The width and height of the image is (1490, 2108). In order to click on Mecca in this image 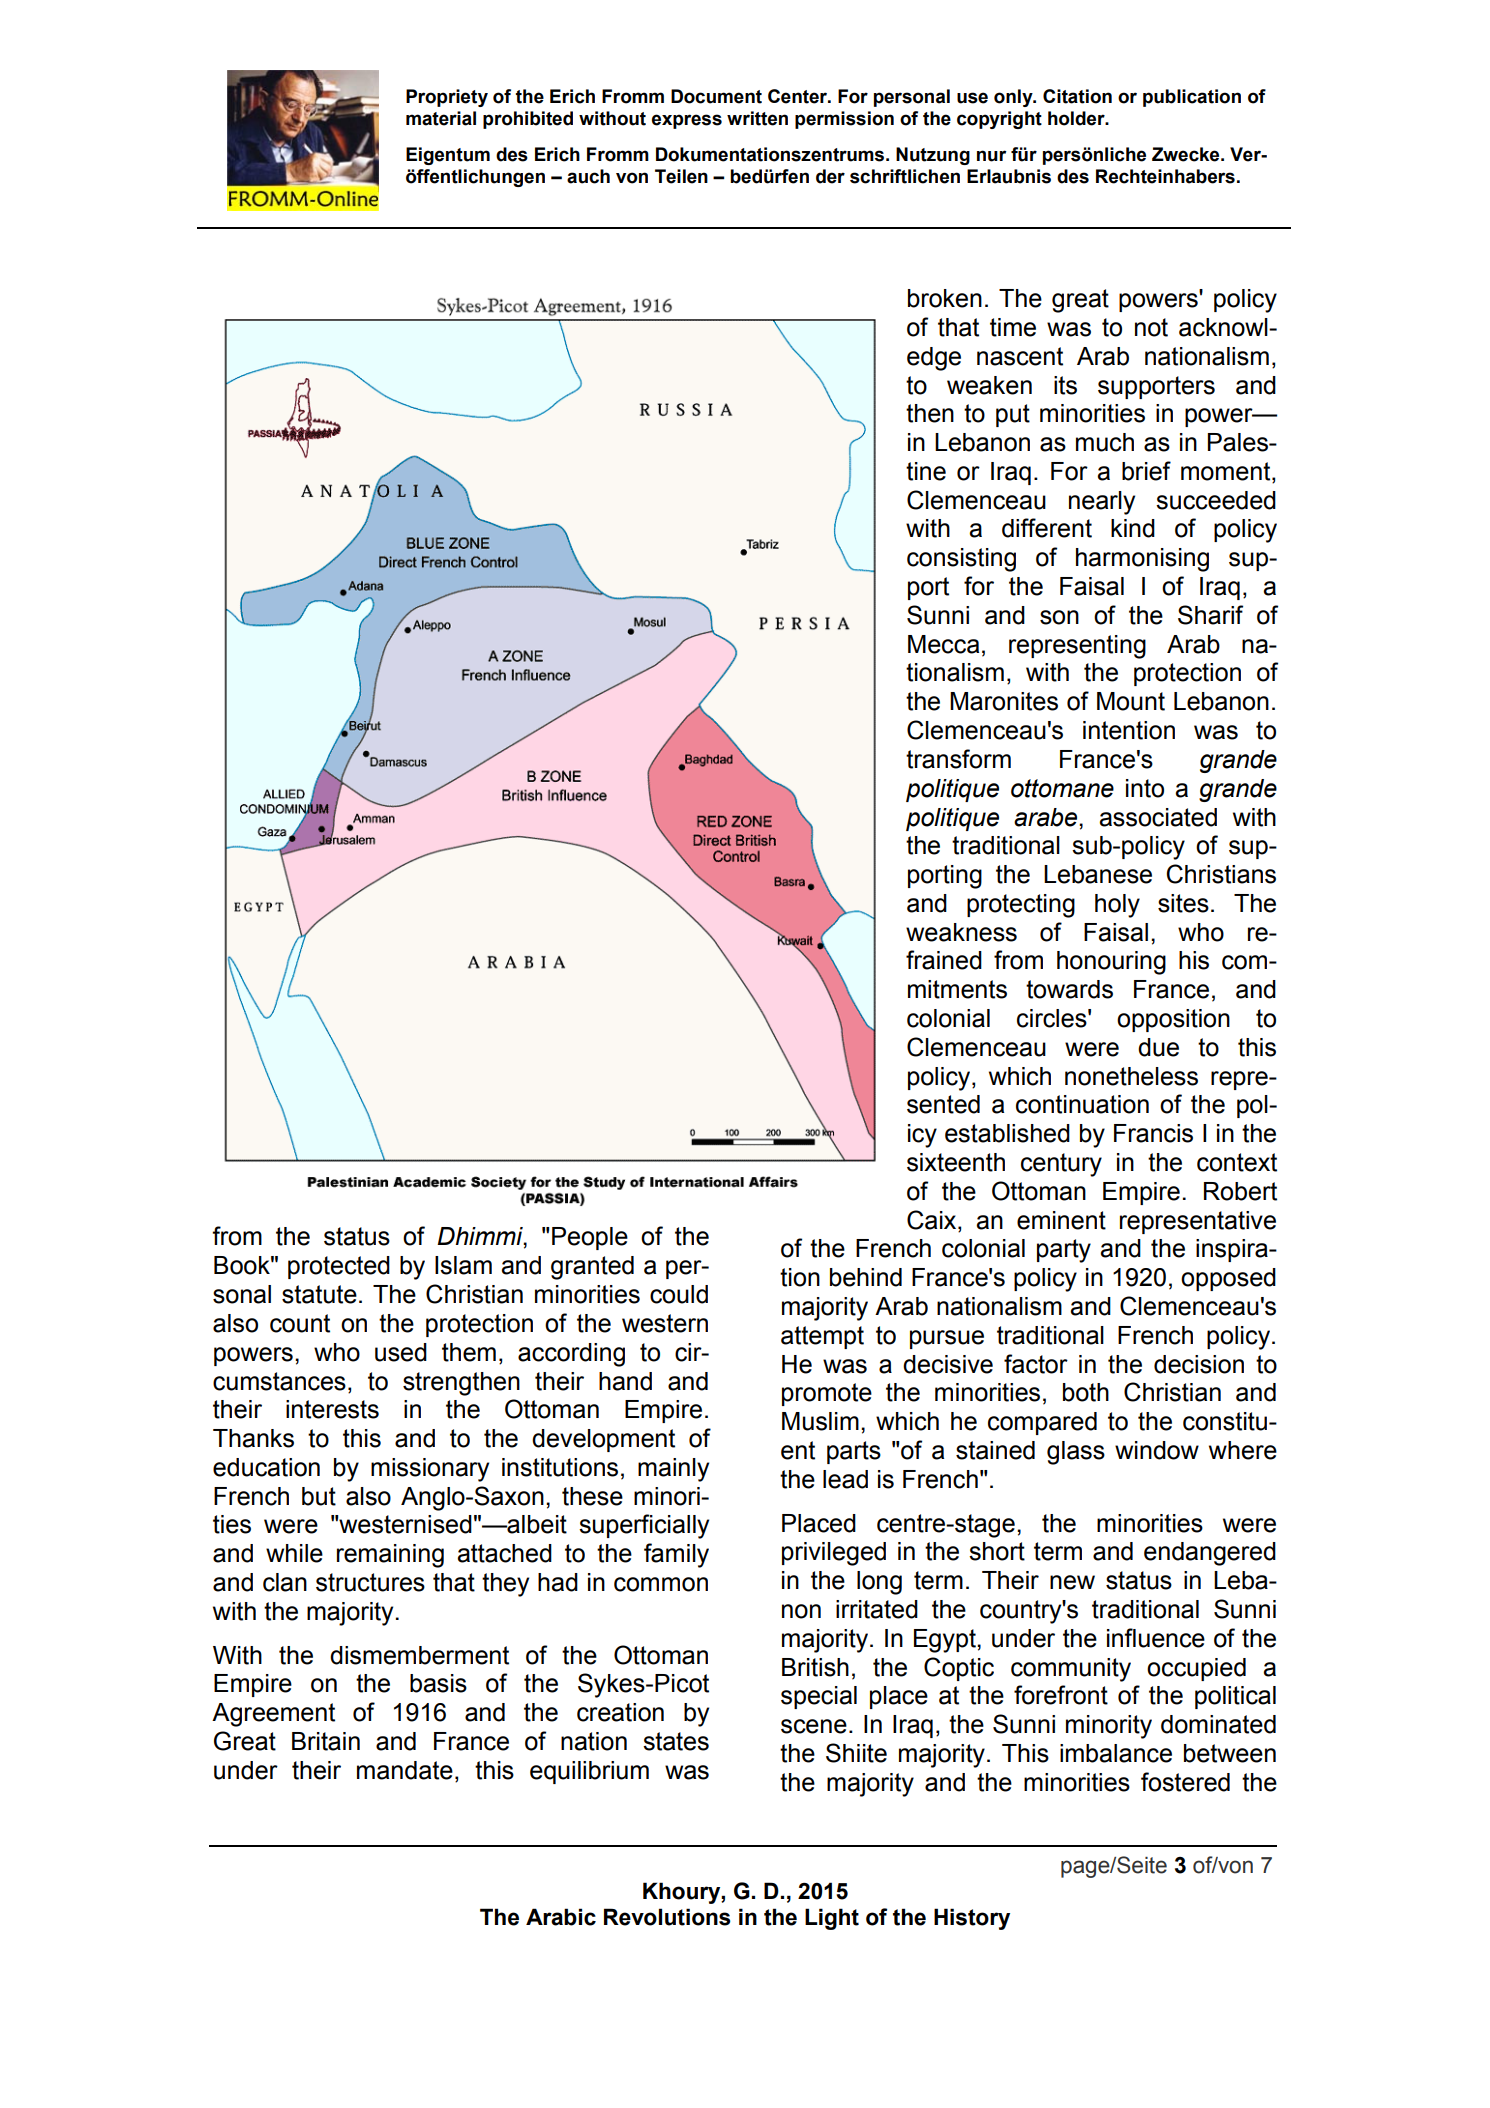, I will do `click(943, 644)`.
